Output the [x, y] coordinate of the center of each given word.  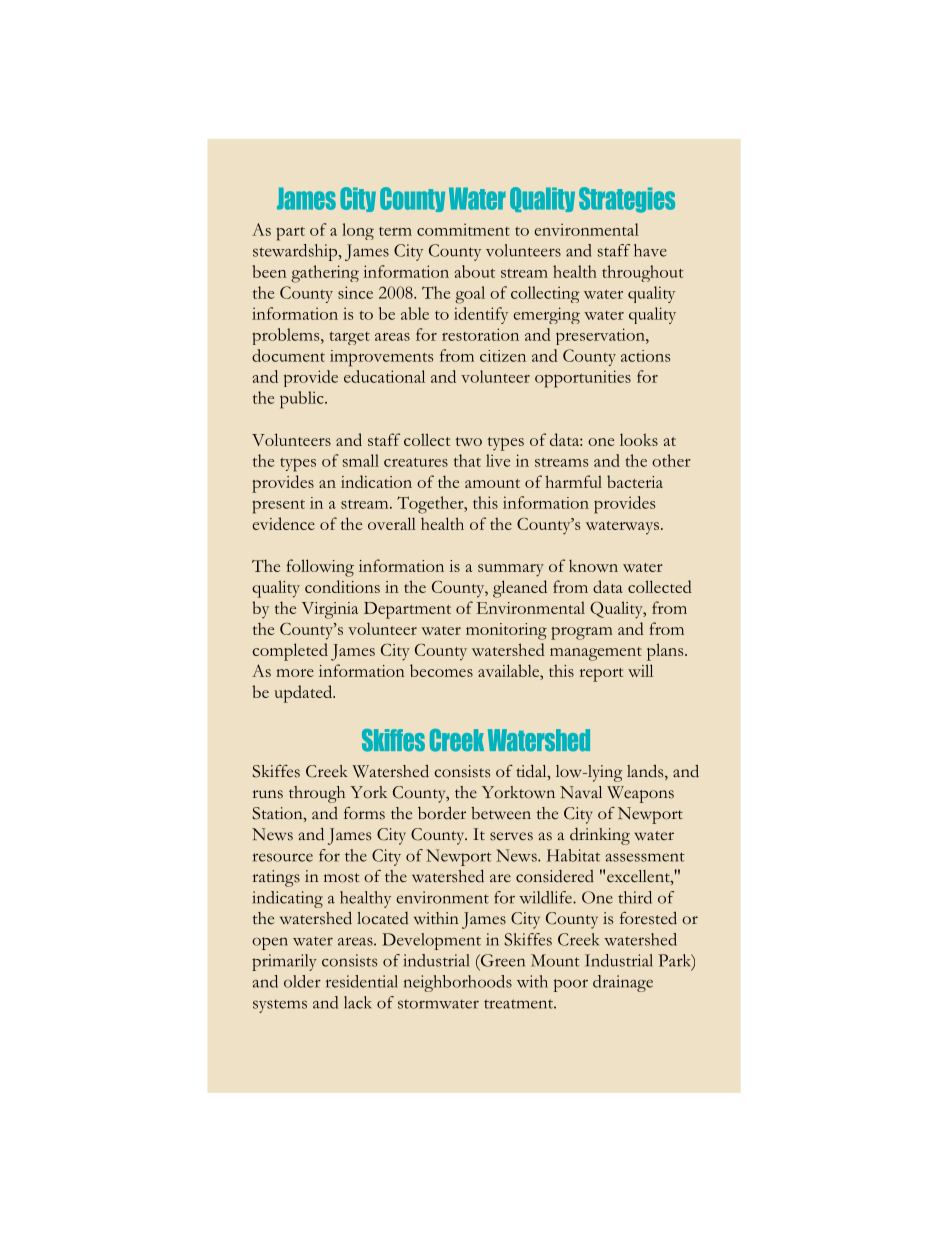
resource [283, 857]
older [302, 981]
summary [511, 570]
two [469, 441]
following [320, 568]
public [303, 400]
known [593, 566]
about [474, 271]
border [442, 813]
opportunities [583, 379]
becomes [441, 670]
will [640, 670]
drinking [600, 836]
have [650, 250]
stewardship [296, 252]
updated [304, 694]
